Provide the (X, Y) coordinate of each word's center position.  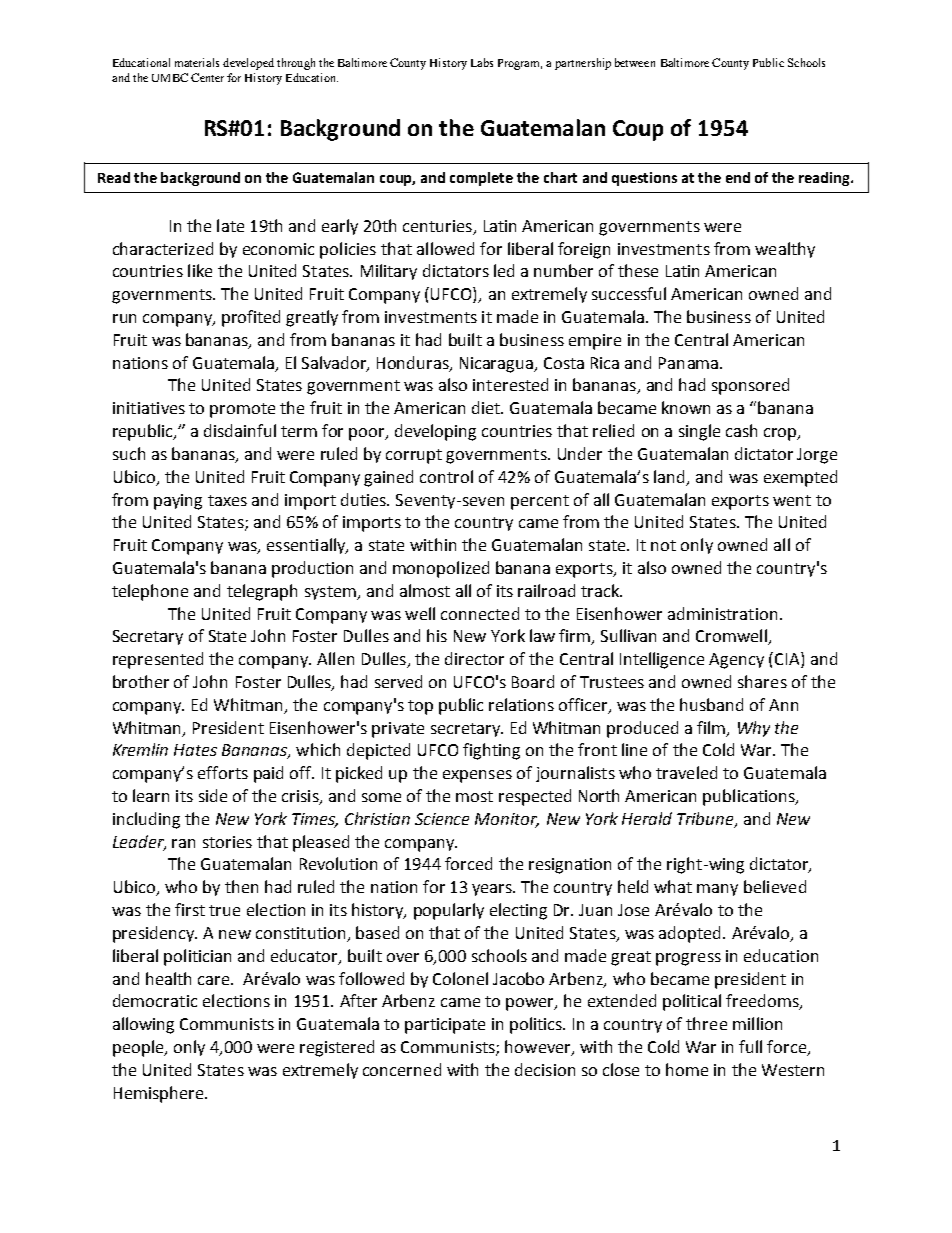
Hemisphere (160, 1094)
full (750, 1046)
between (635, 62)
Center (207, 77)
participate (445, 1026)
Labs (482, 62)
